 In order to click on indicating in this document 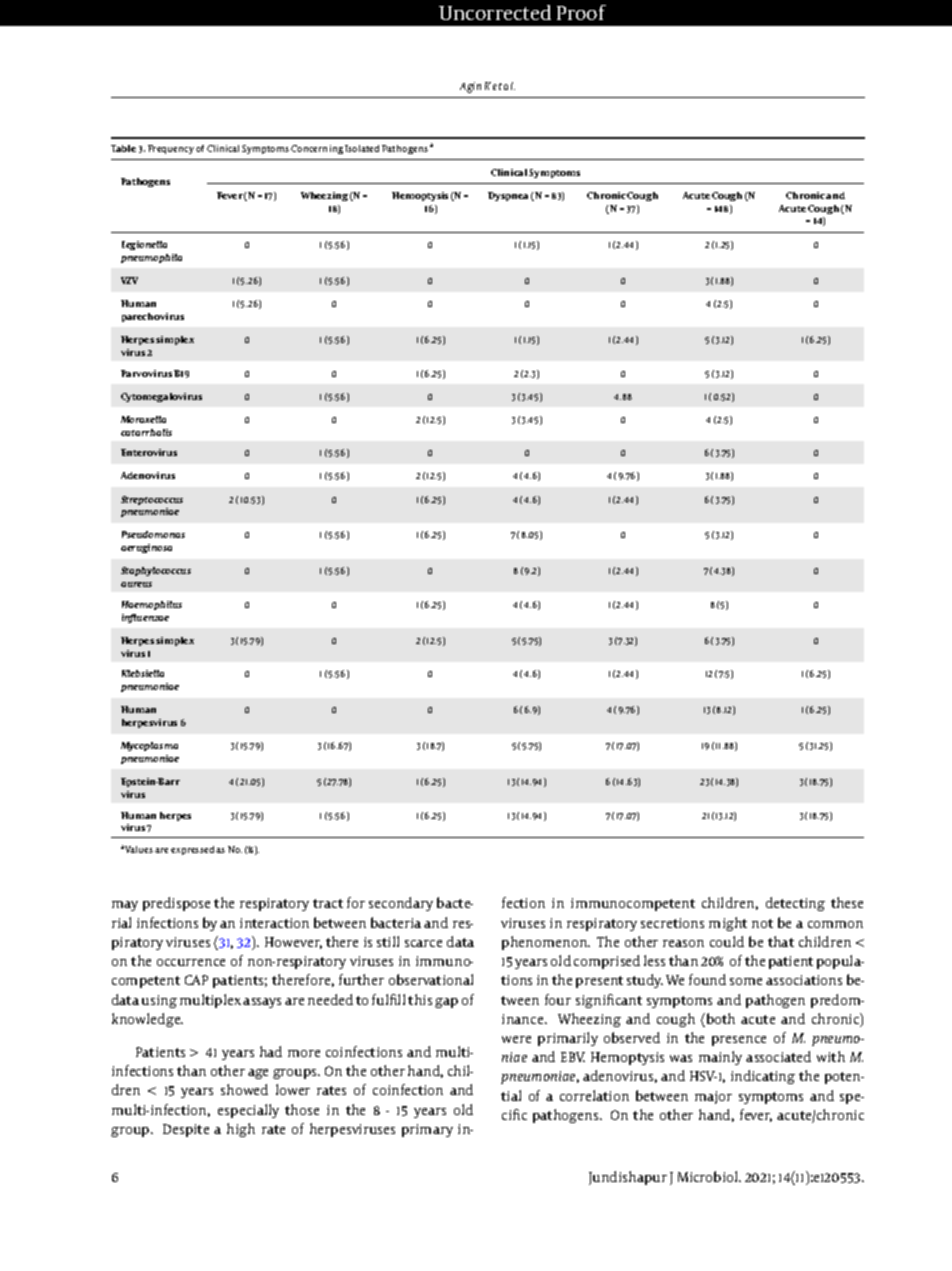, I will do `click(763, 1077)`.
